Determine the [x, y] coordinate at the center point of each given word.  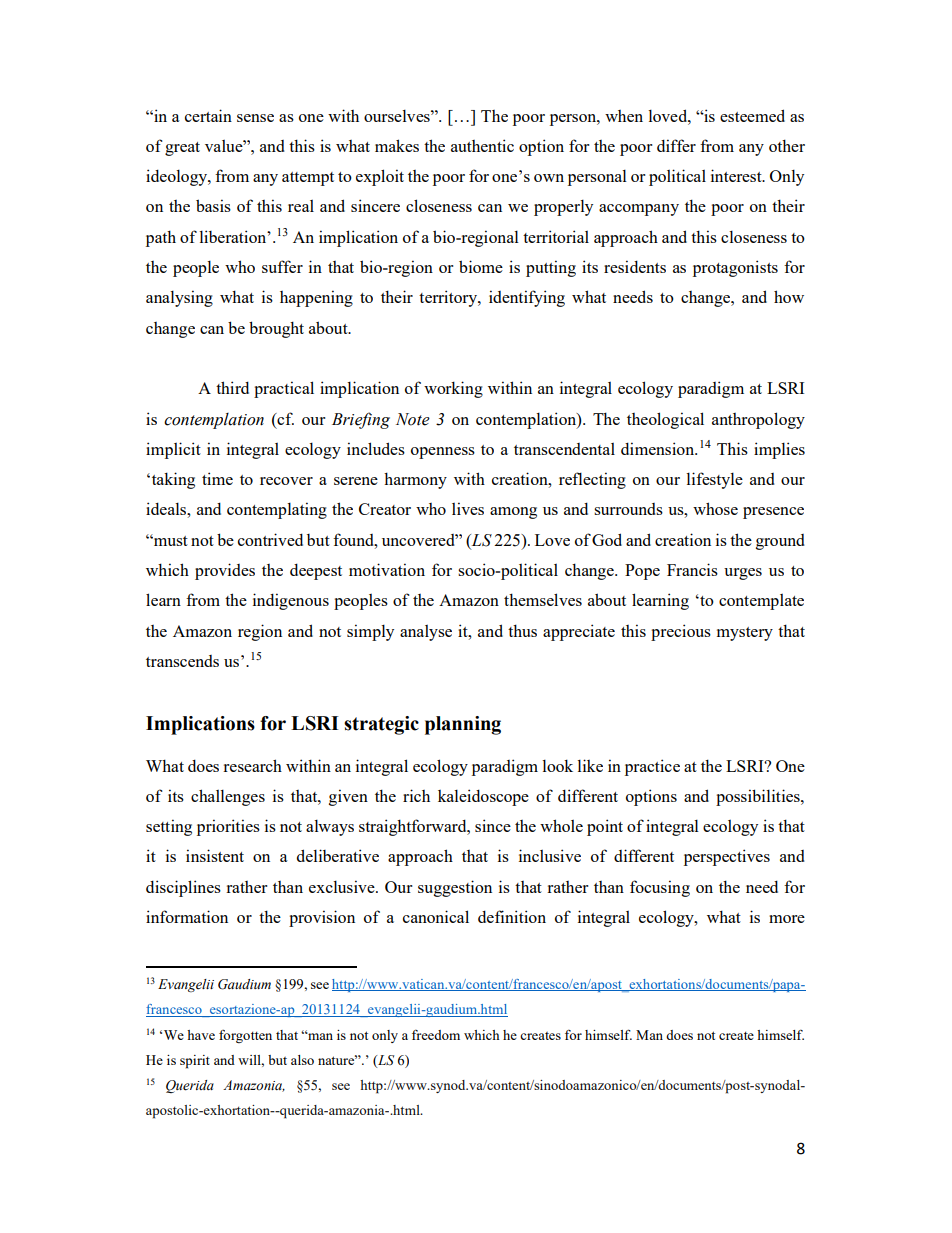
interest [737, 175]
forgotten [245, 1036]
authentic [482, 145]
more [787, 919]
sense [255, 118]
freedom [436, 1035]
